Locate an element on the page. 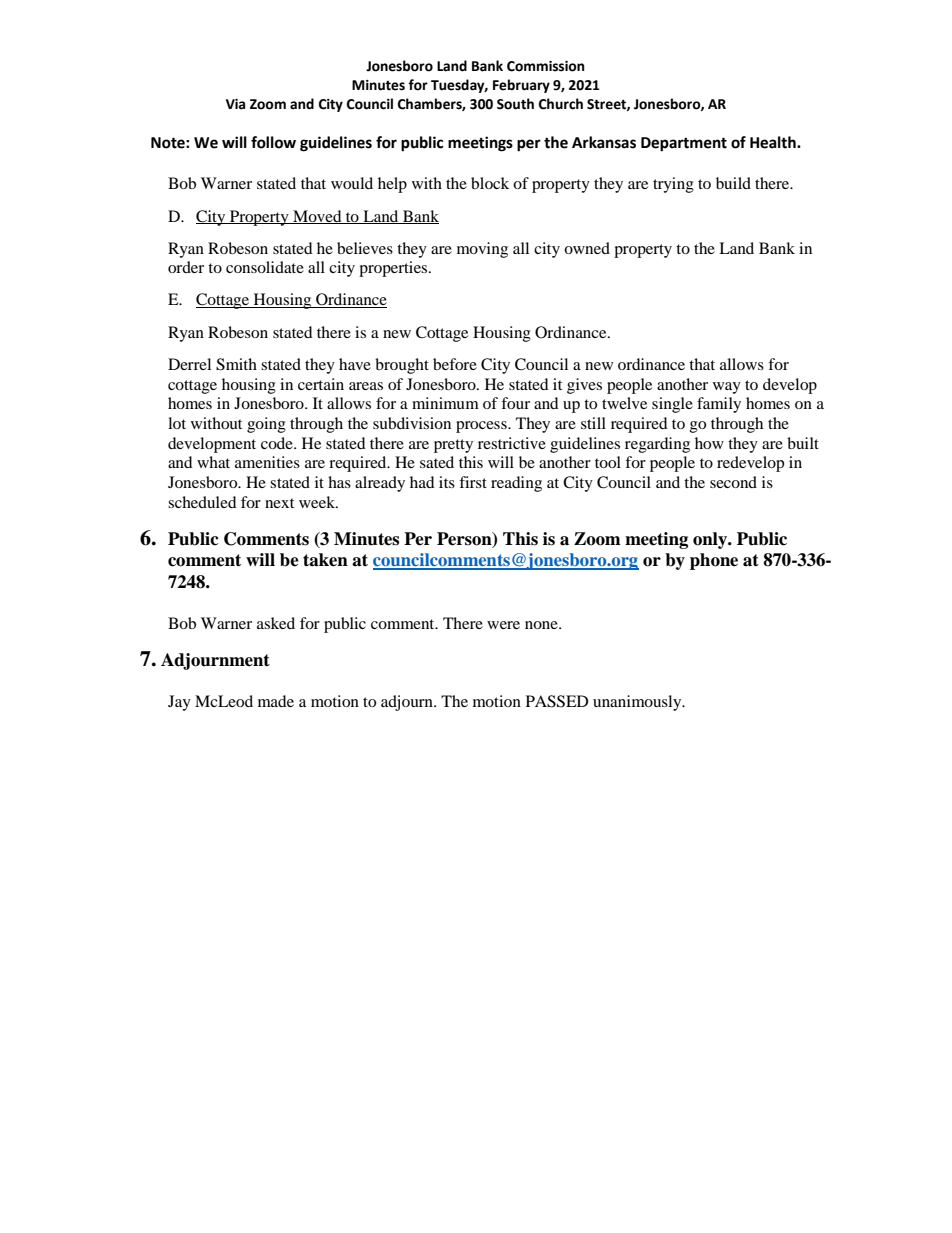  made is located at coordinates (276, 701).
